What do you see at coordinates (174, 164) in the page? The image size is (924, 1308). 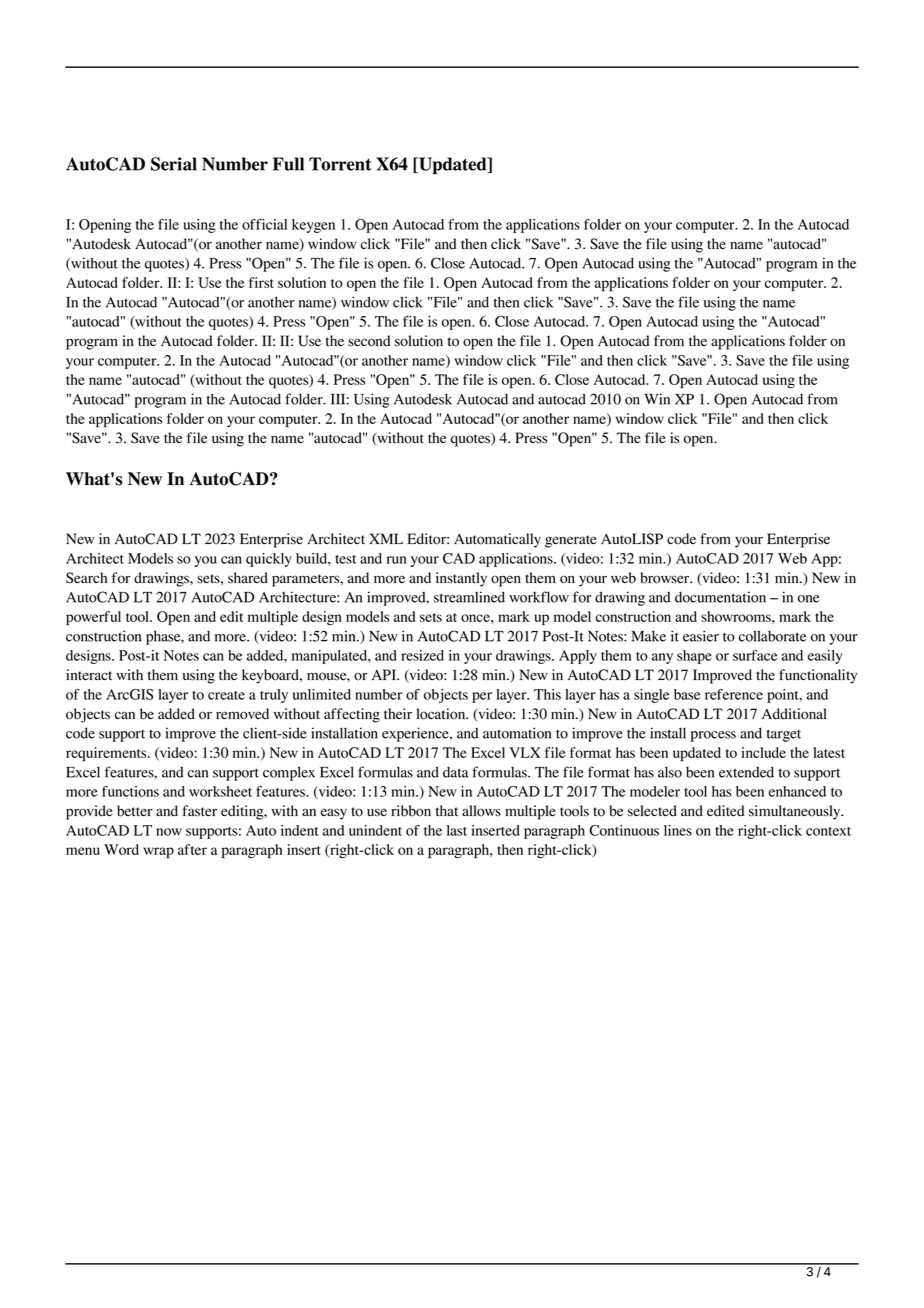 I see `Serial` at bounding box center [174, 164].
